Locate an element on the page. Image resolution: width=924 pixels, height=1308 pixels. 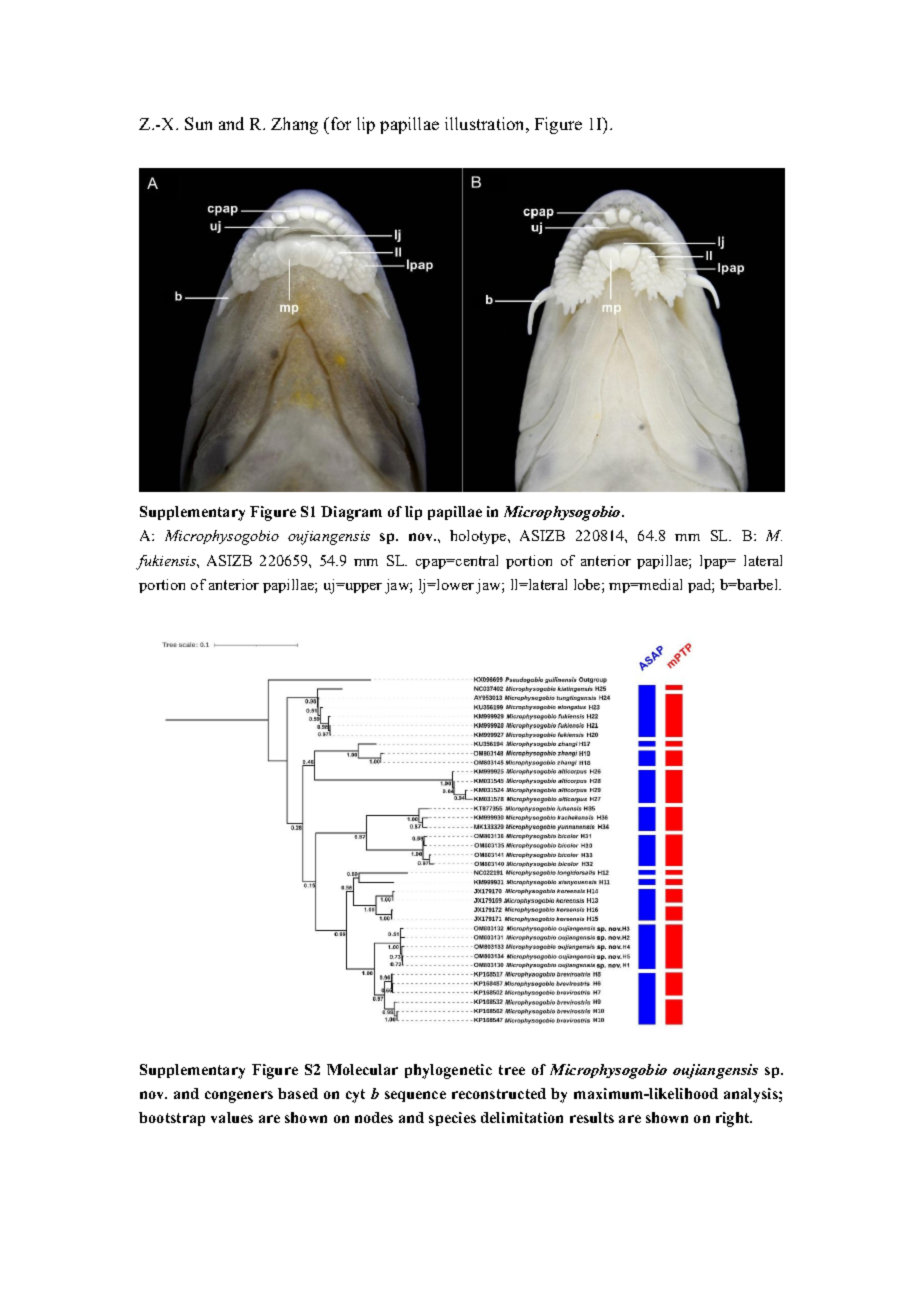
tree is located at coordinates (512, 1070).
